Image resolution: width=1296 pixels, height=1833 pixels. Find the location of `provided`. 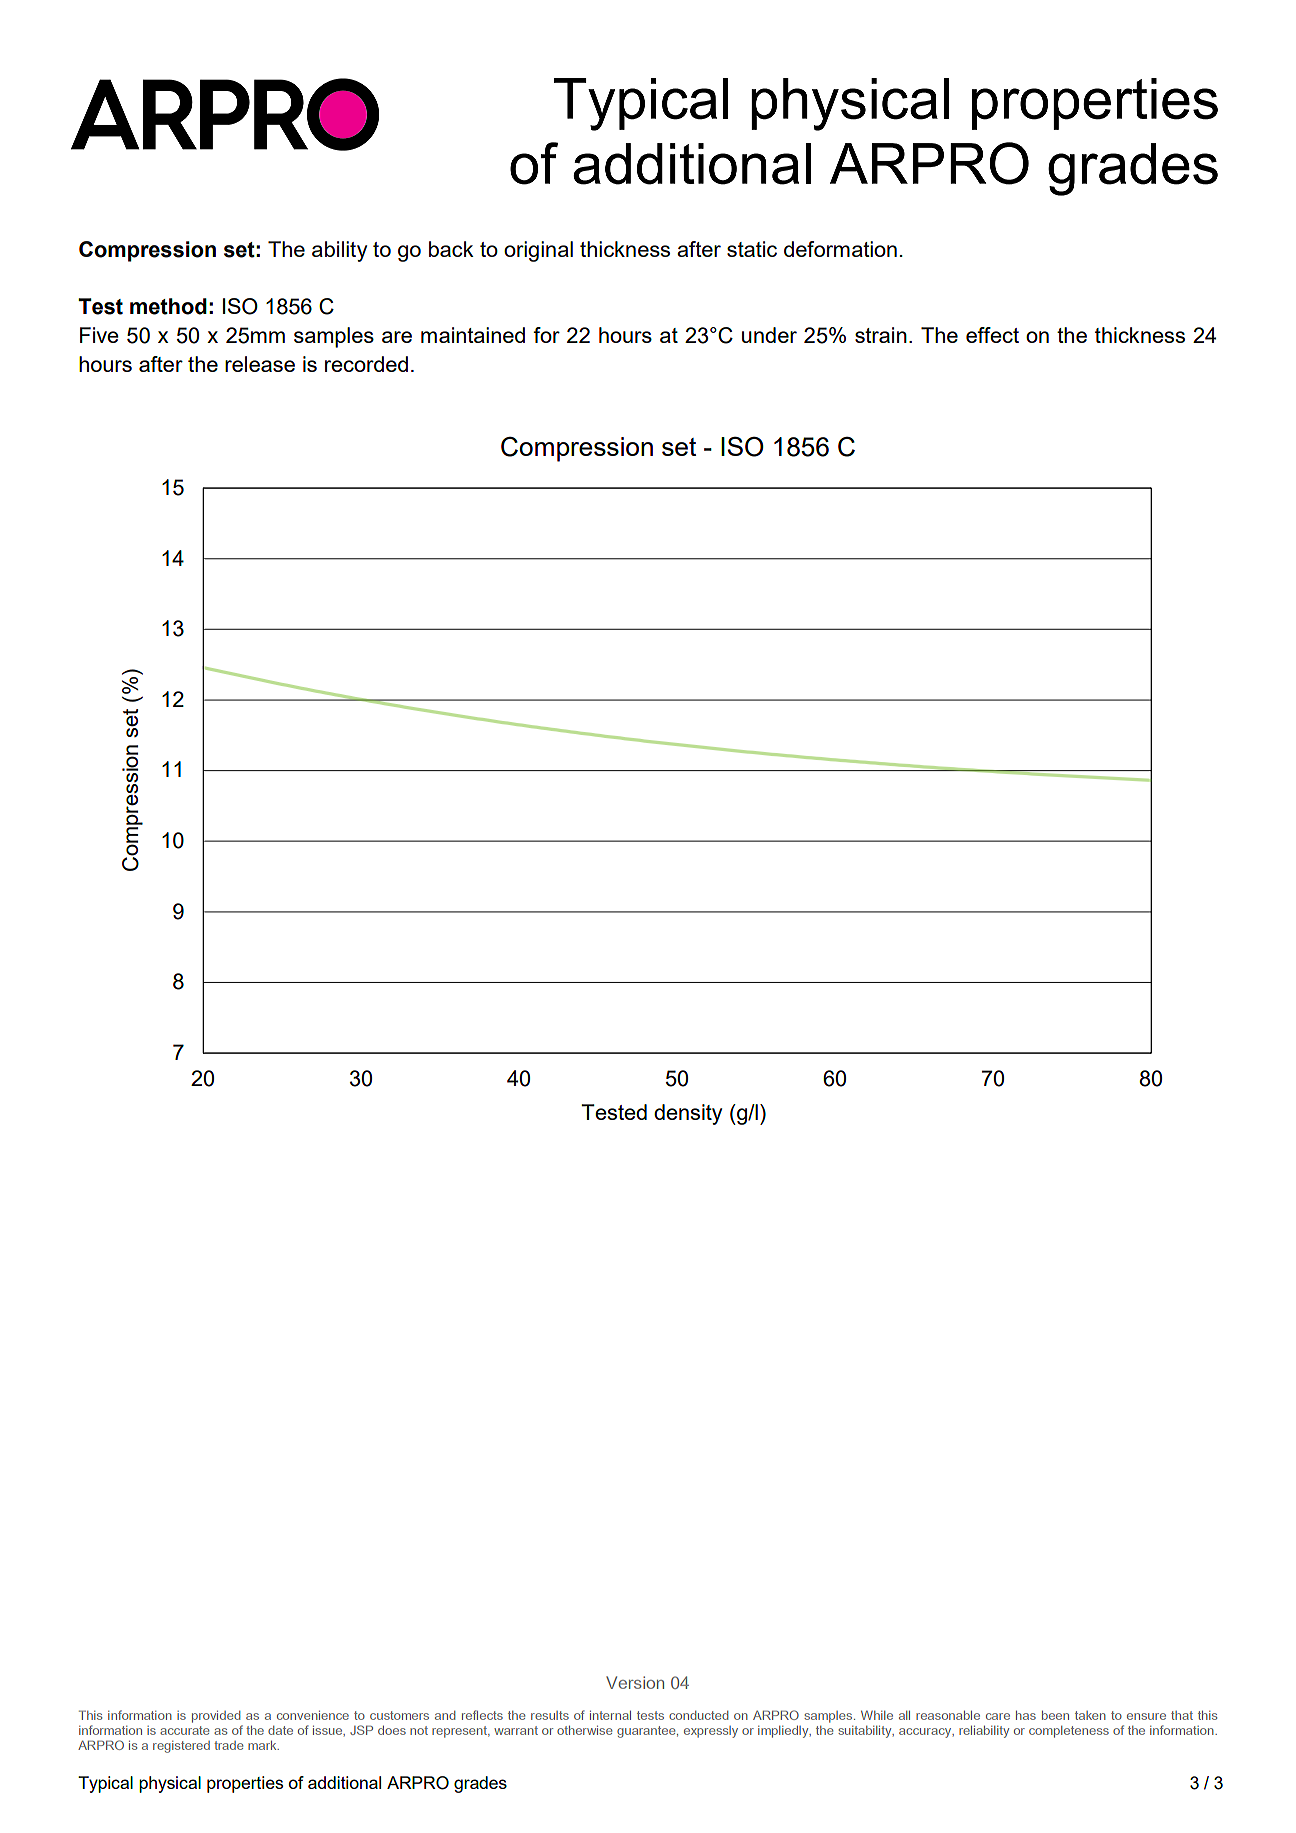

provided is located at coordinates (216, 1717).
